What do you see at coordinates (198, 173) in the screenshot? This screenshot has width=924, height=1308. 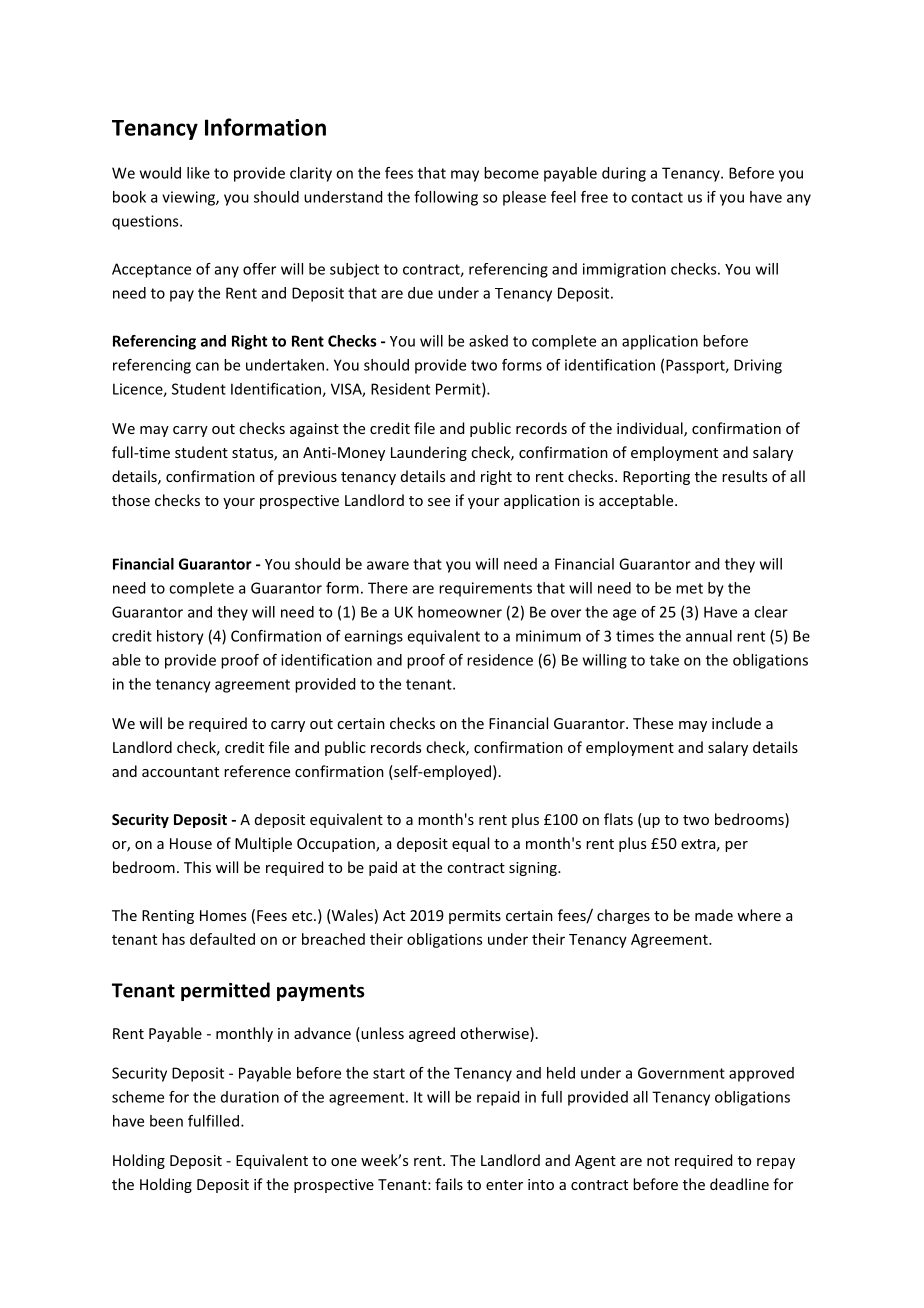 I see `like` at bounding box center [198, 173].
